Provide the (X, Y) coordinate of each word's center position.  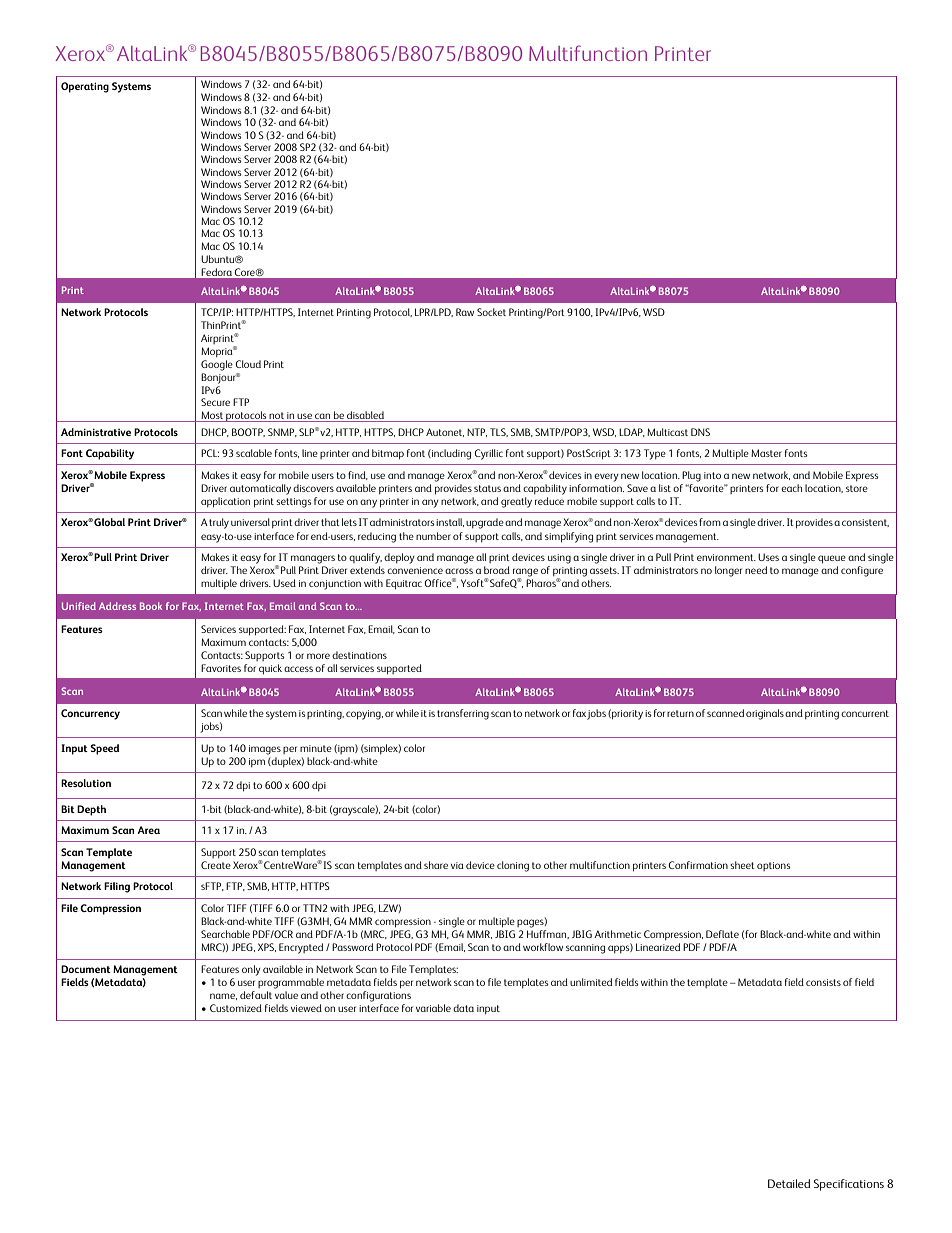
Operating (85, 87)
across (459, 571)
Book (151, 606)
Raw (465, 312)
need (756, 570)
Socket (491, 312)
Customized (236, 1008)
